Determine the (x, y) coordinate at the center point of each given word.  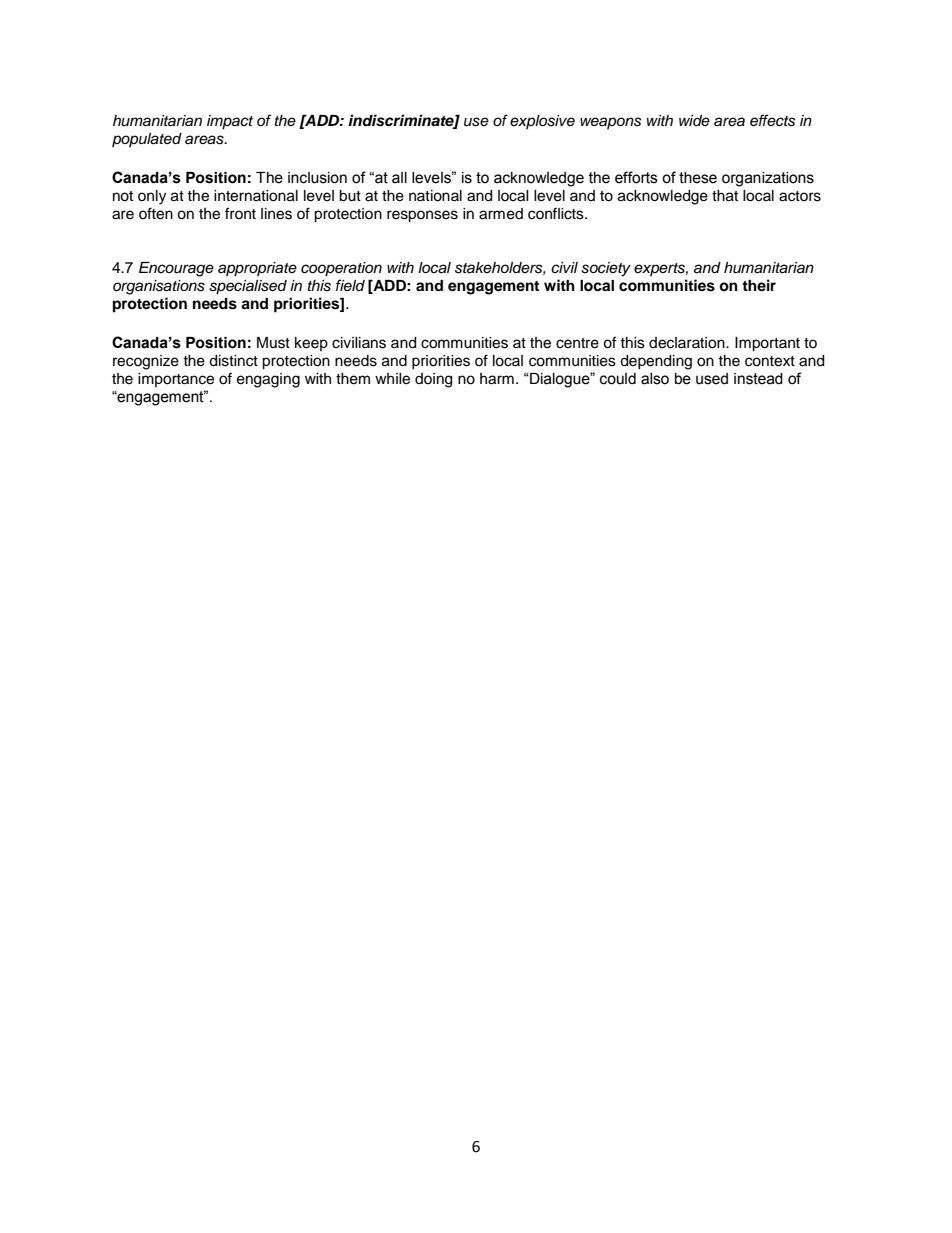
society (606, 269)
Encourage (176, 269)
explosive (542, 122)
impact (230, 122)
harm (497, 379)
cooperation (341, 269)
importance (176, 380)
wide (694, 120)
